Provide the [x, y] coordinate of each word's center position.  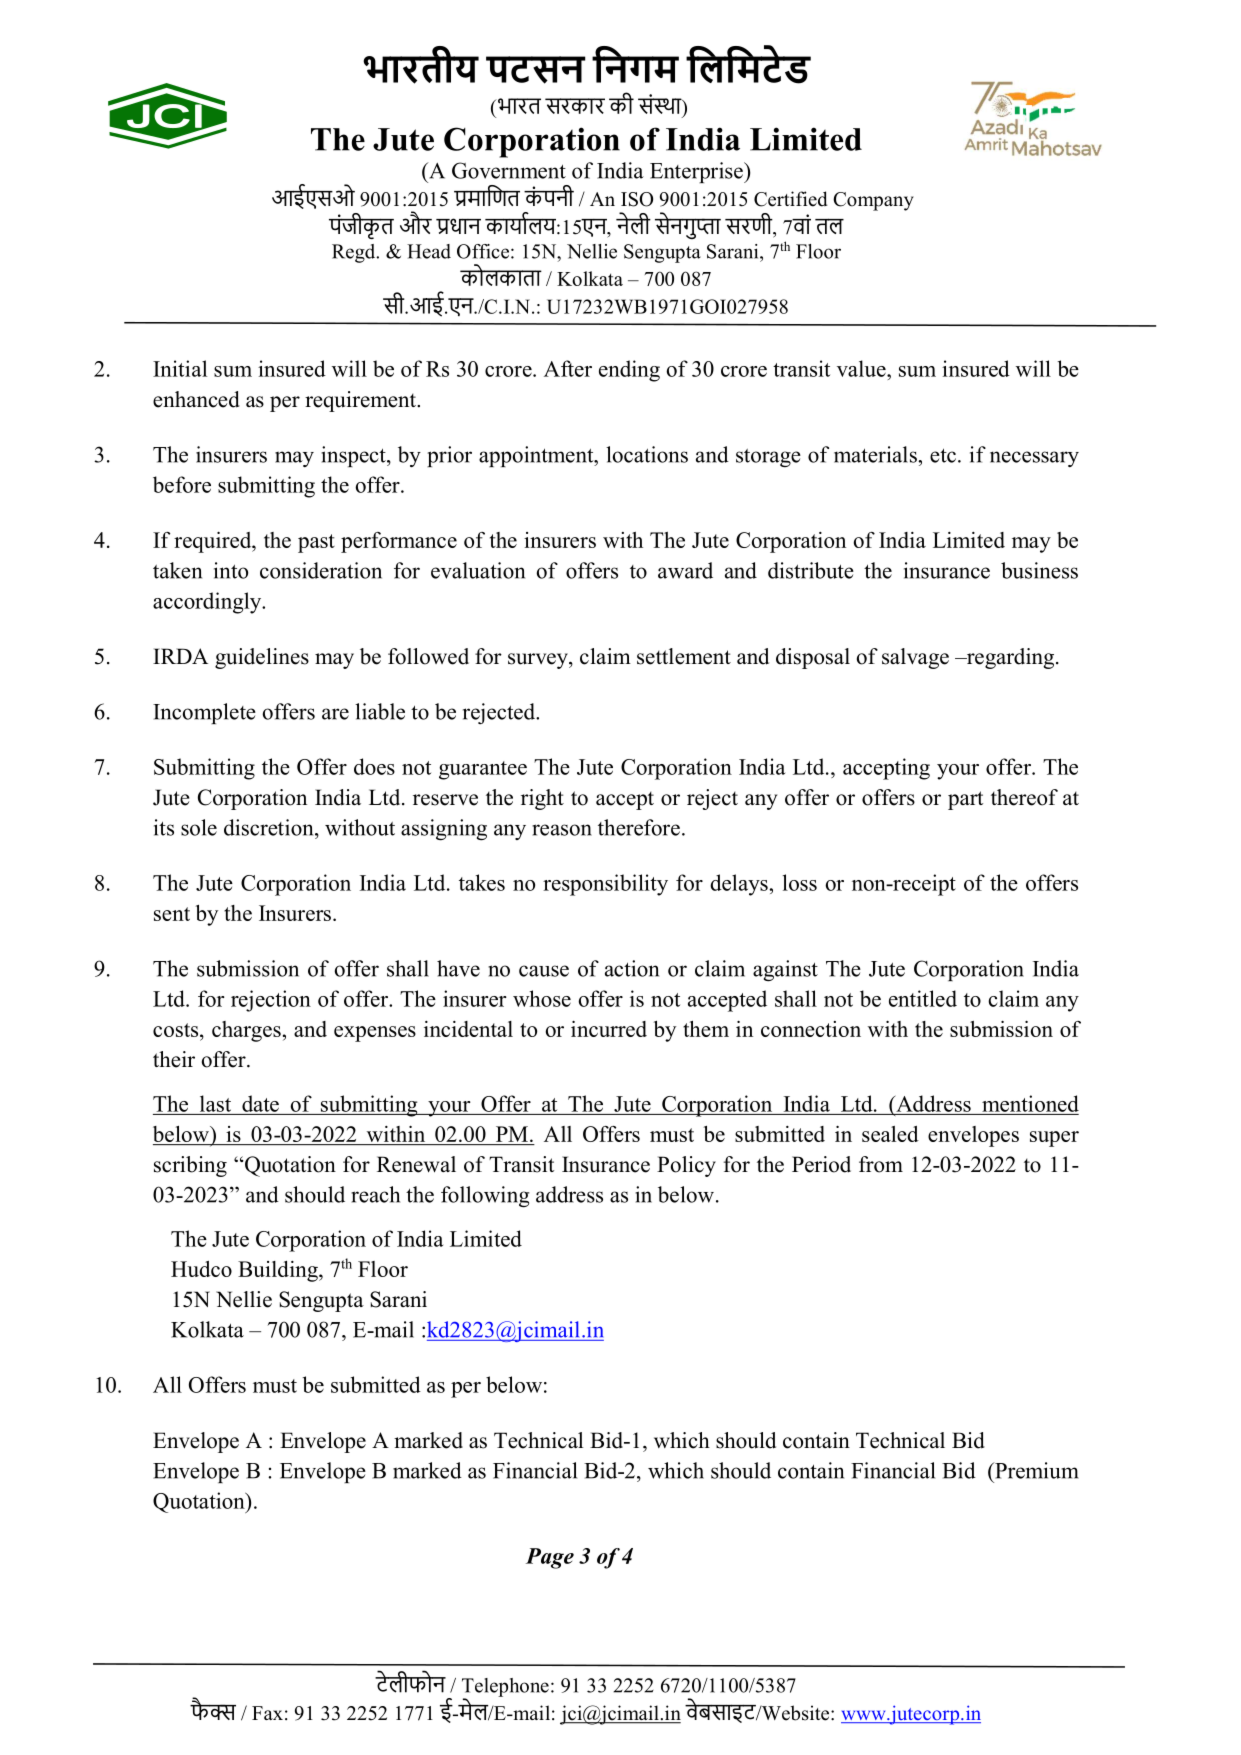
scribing [190, 1166]
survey [539, 661]
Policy [686, 1166]
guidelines [262, 658]
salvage [915, 658]
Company [873, 201]
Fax [267, 1713]
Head [429, 251]
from [881, 1164]
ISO [637, 199]
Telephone [505, 1688]
